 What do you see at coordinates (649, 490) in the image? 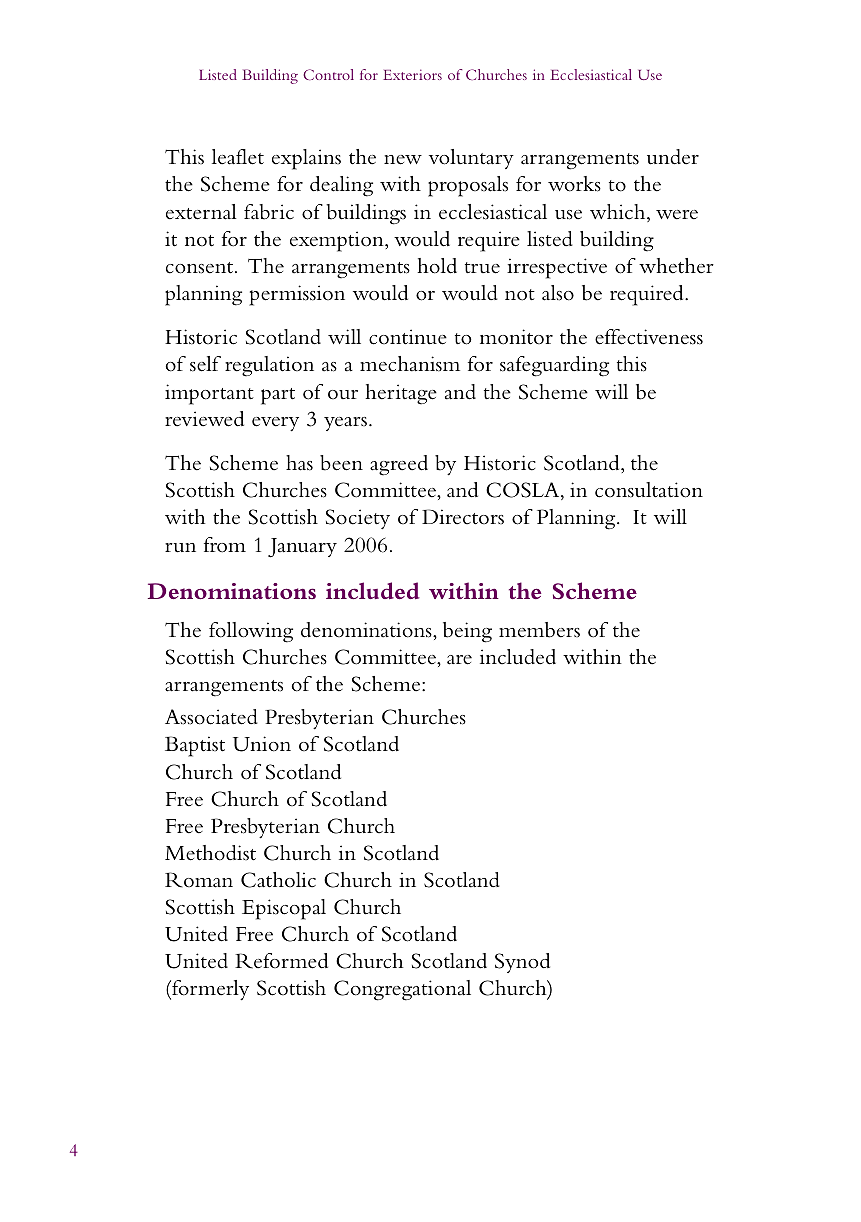
I see `consultation` at bounding box center [649, 490].
